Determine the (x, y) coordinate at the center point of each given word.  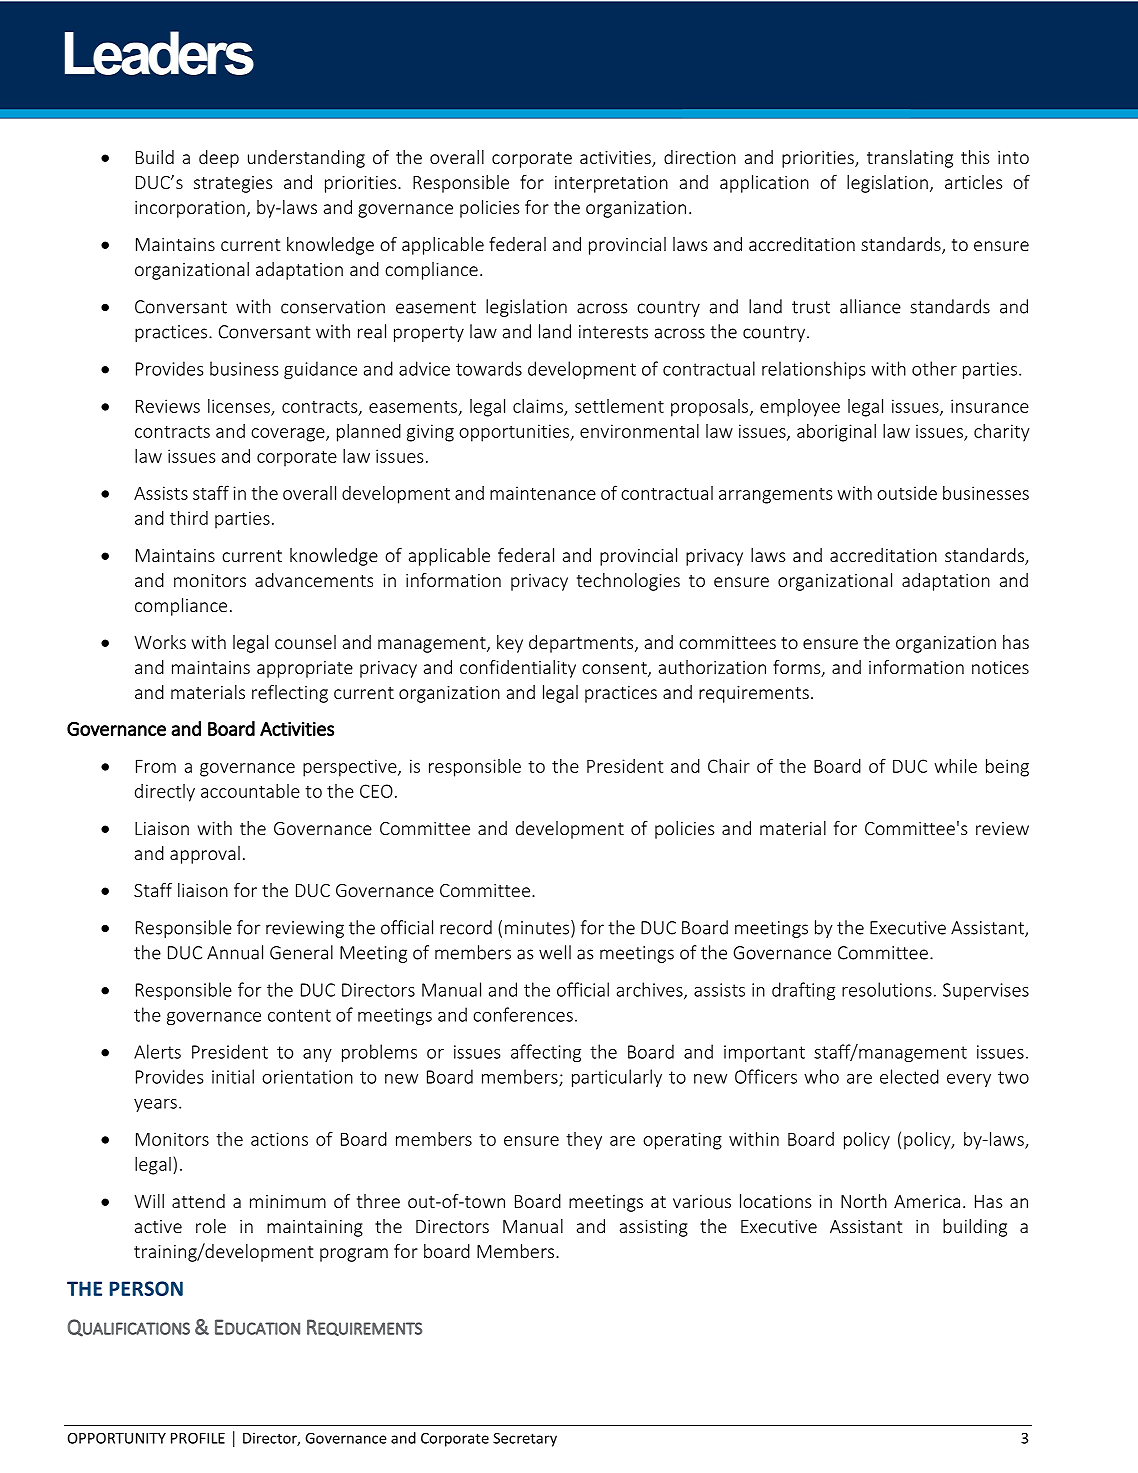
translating (910, 159)
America (927, 1201)
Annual (235, 952)
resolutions (887, 989)
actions (279, 1139)
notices (1000, 667)
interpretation (611, 184)
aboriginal (836, 433)
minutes (538, 928)
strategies (233, 184)
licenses (240, 407)
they (584, 1141)
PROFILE (198, 1438)
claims (539, 407)
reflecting (290, 694)
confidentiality (518, 669)
